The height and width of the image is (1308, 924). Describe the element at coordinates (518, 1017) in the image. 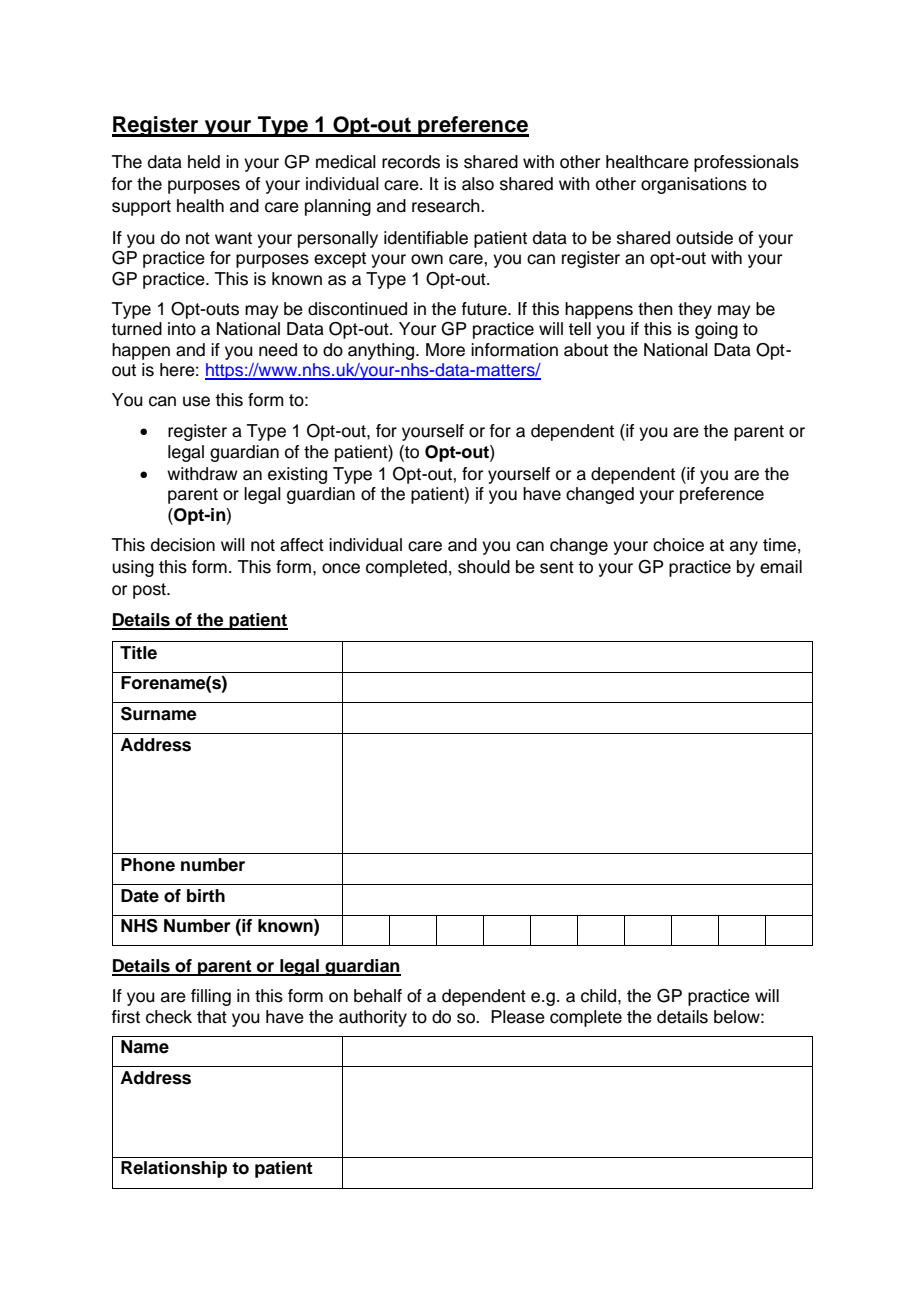

I see `Please` at that location.
